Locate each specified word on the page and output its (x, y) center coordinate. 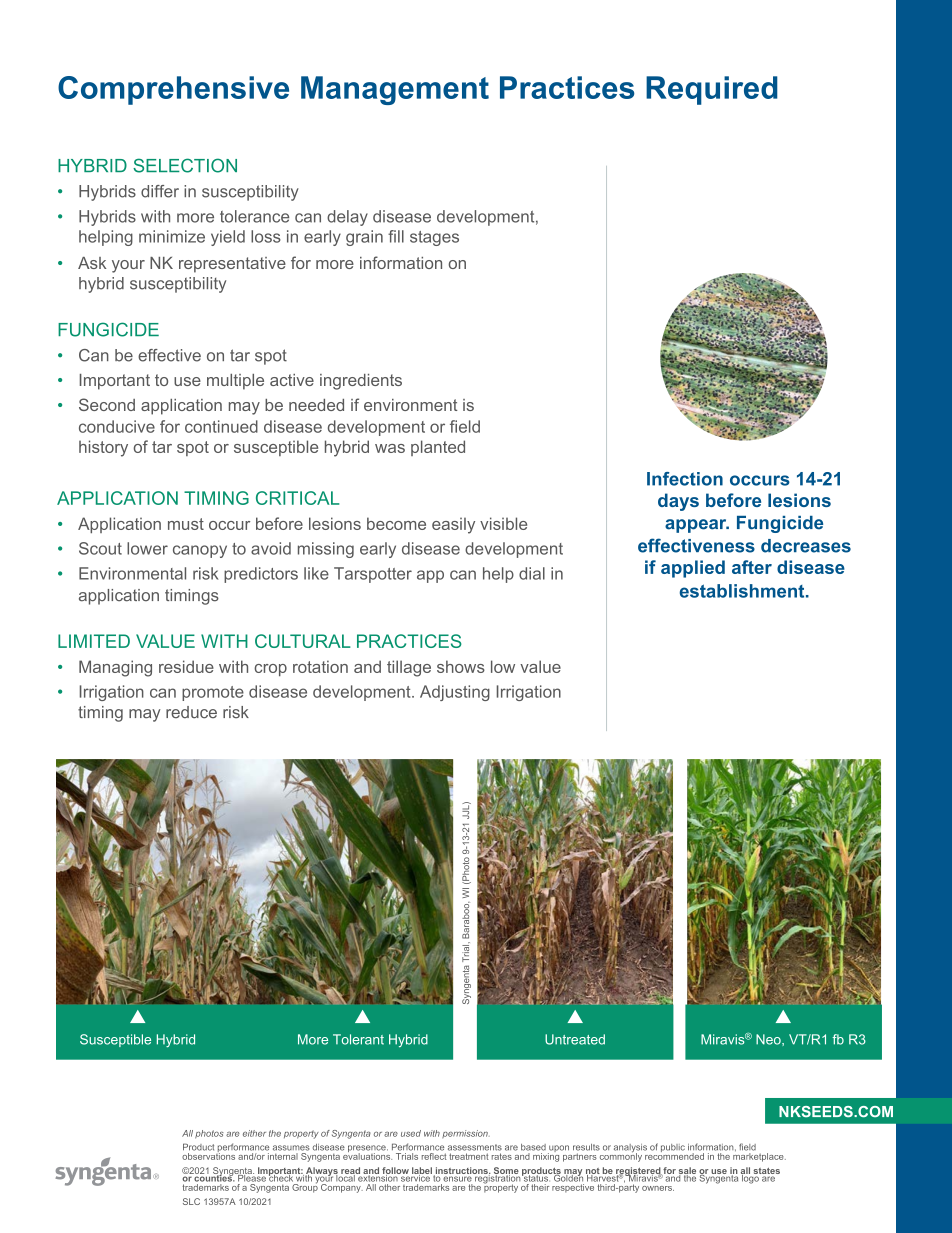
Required (712, 90)
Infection (685, 479)
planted (438, 448)
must (186, 524)
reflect (433, 1155)
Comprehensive (173, 90)
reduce (191, 712)
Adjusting (455, 693)
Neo (769, 1040)
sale (686, 1172)
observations (208, 1155)
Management (395, 90)
